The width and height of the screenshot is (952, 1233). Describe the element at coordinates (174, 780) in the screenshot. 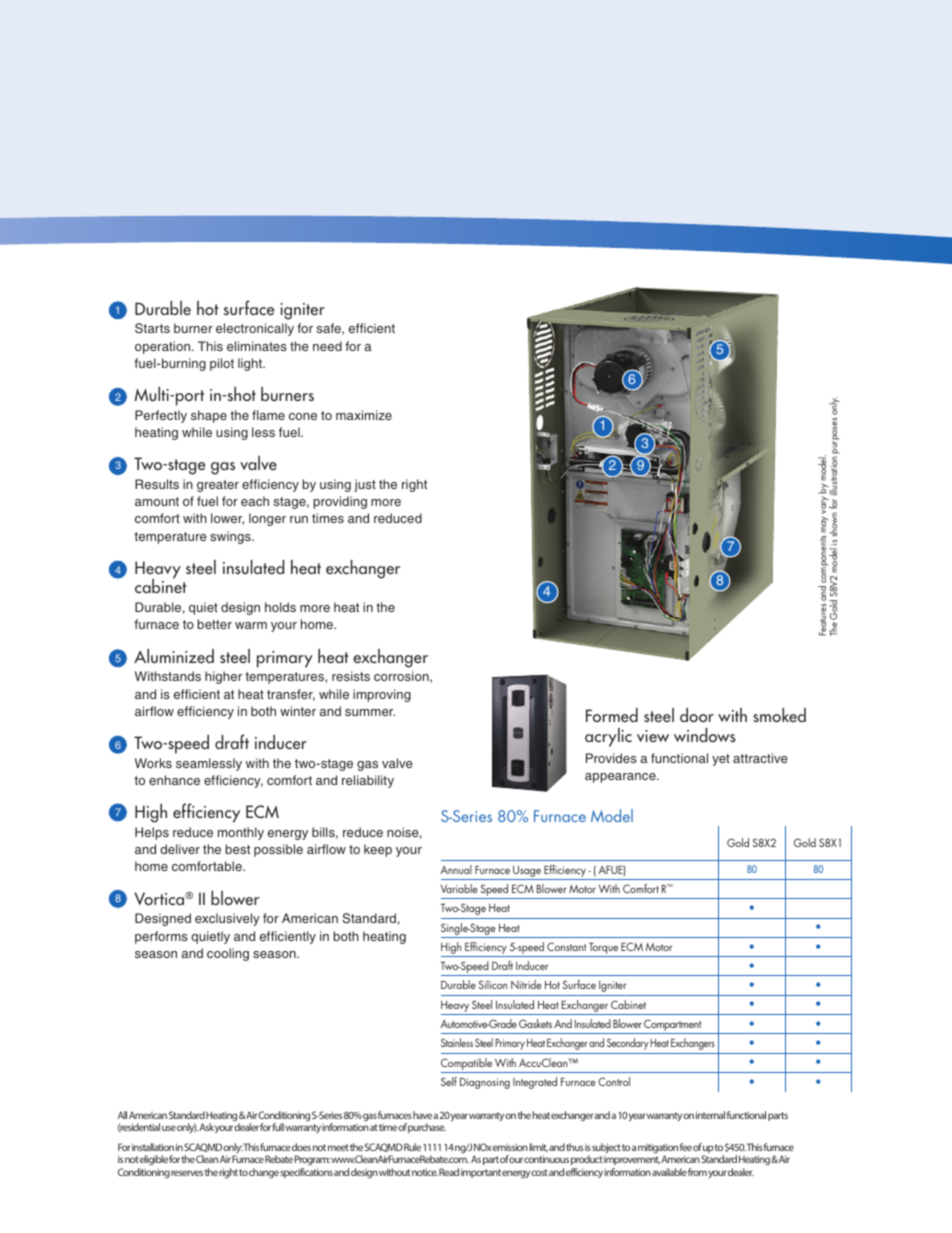

I see `enhance` at that location.
